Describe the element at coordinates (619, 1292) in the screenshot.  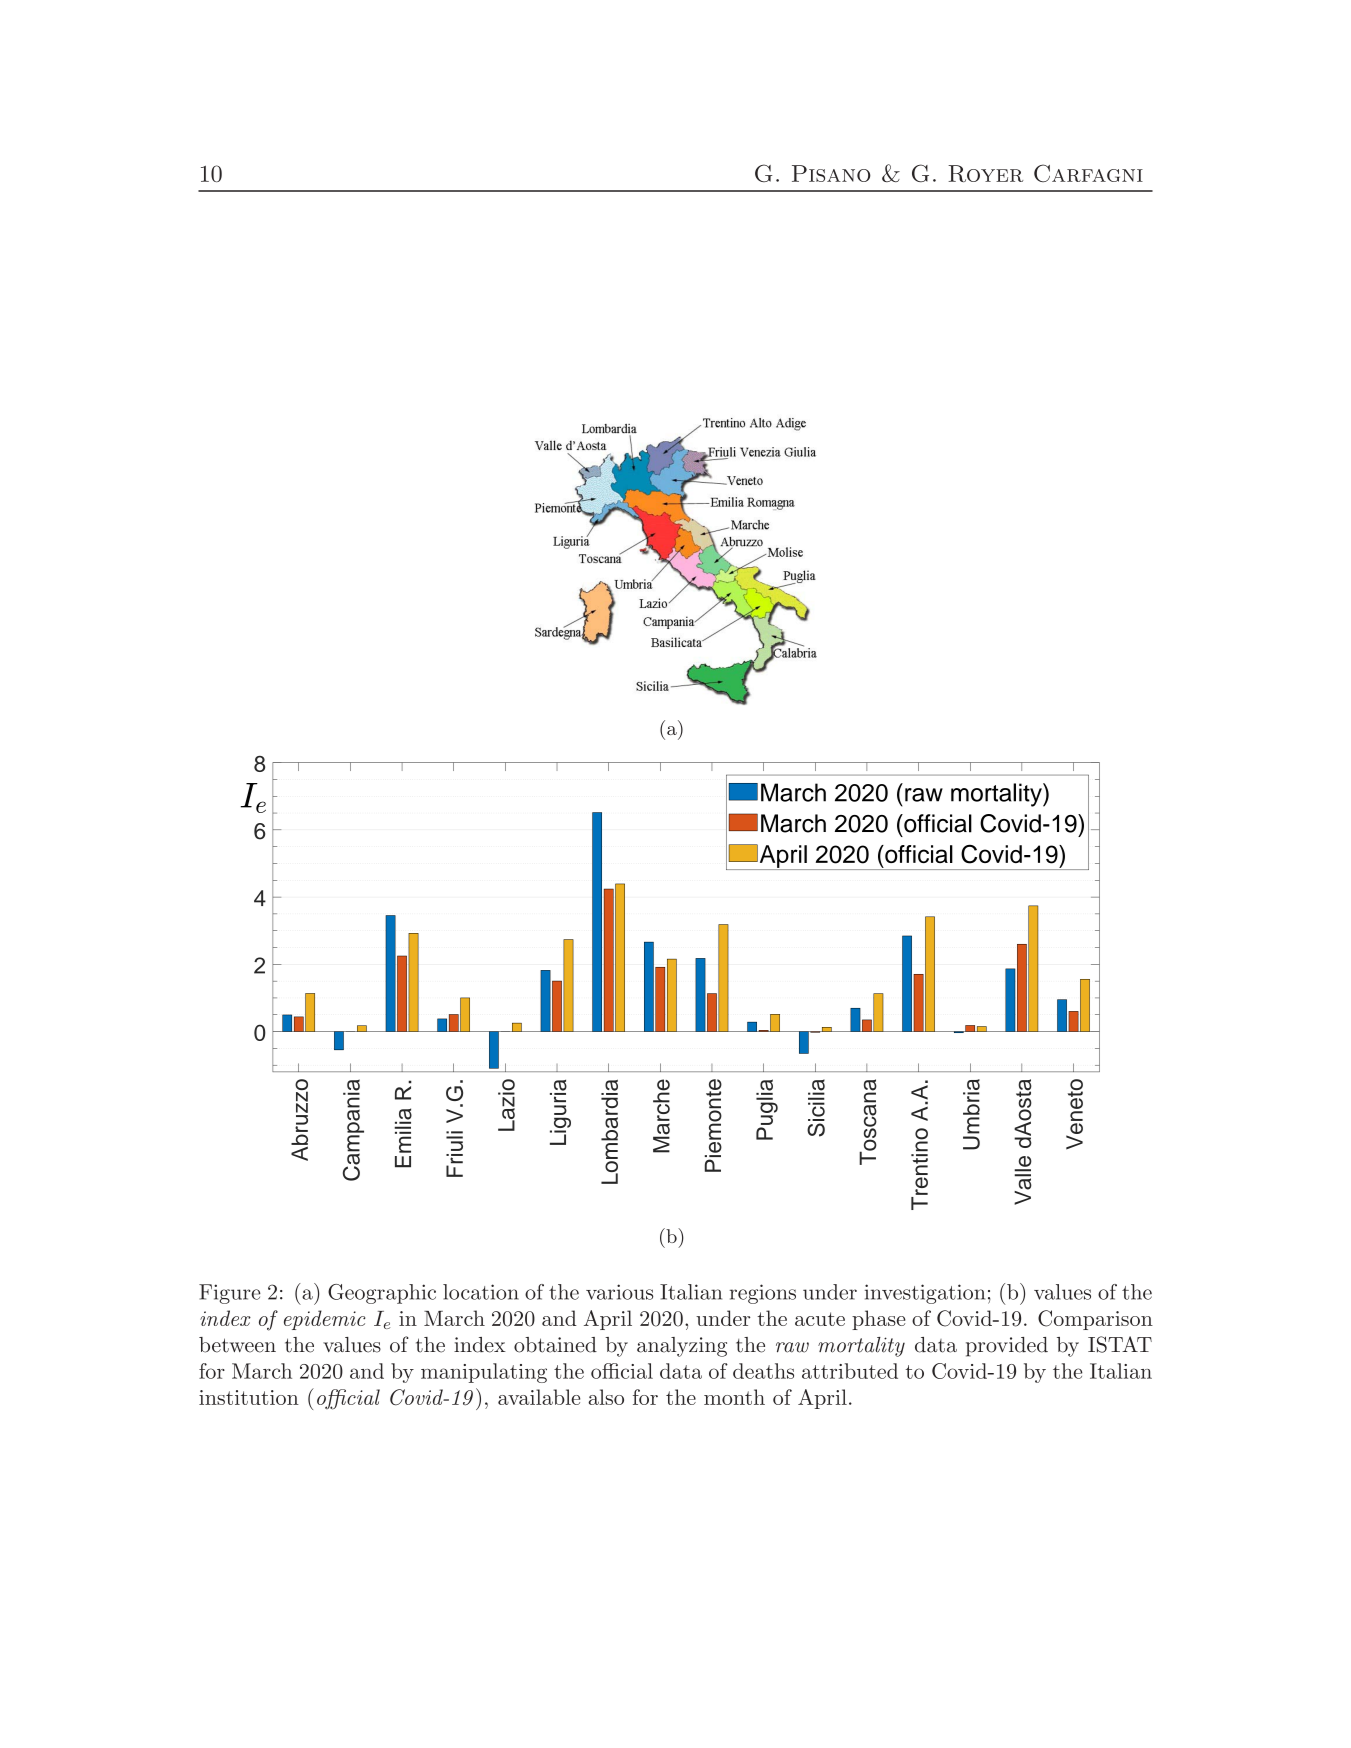
I see `various` at that location.
